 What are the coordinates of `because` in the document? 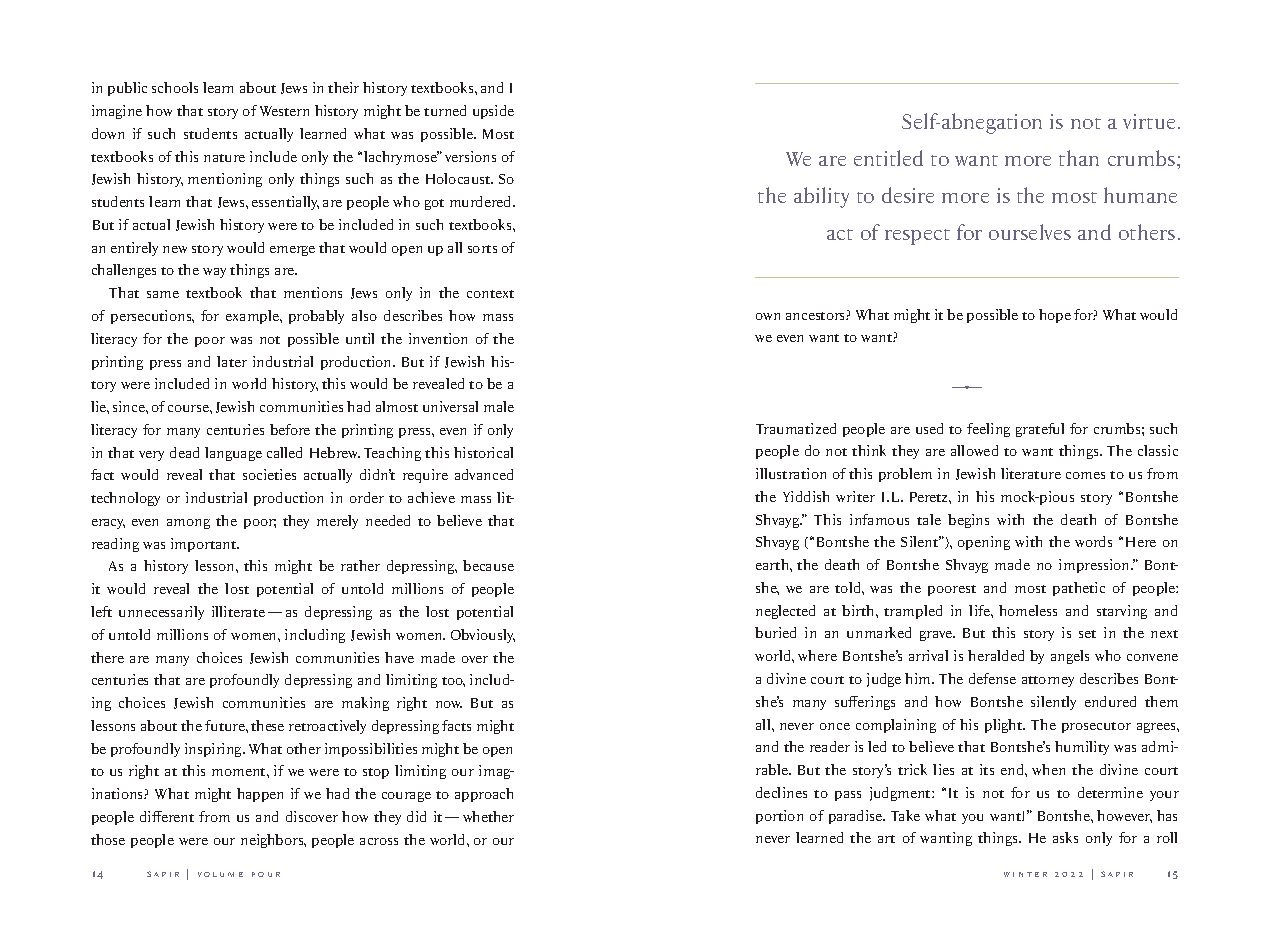 It's located at (488, 565).
